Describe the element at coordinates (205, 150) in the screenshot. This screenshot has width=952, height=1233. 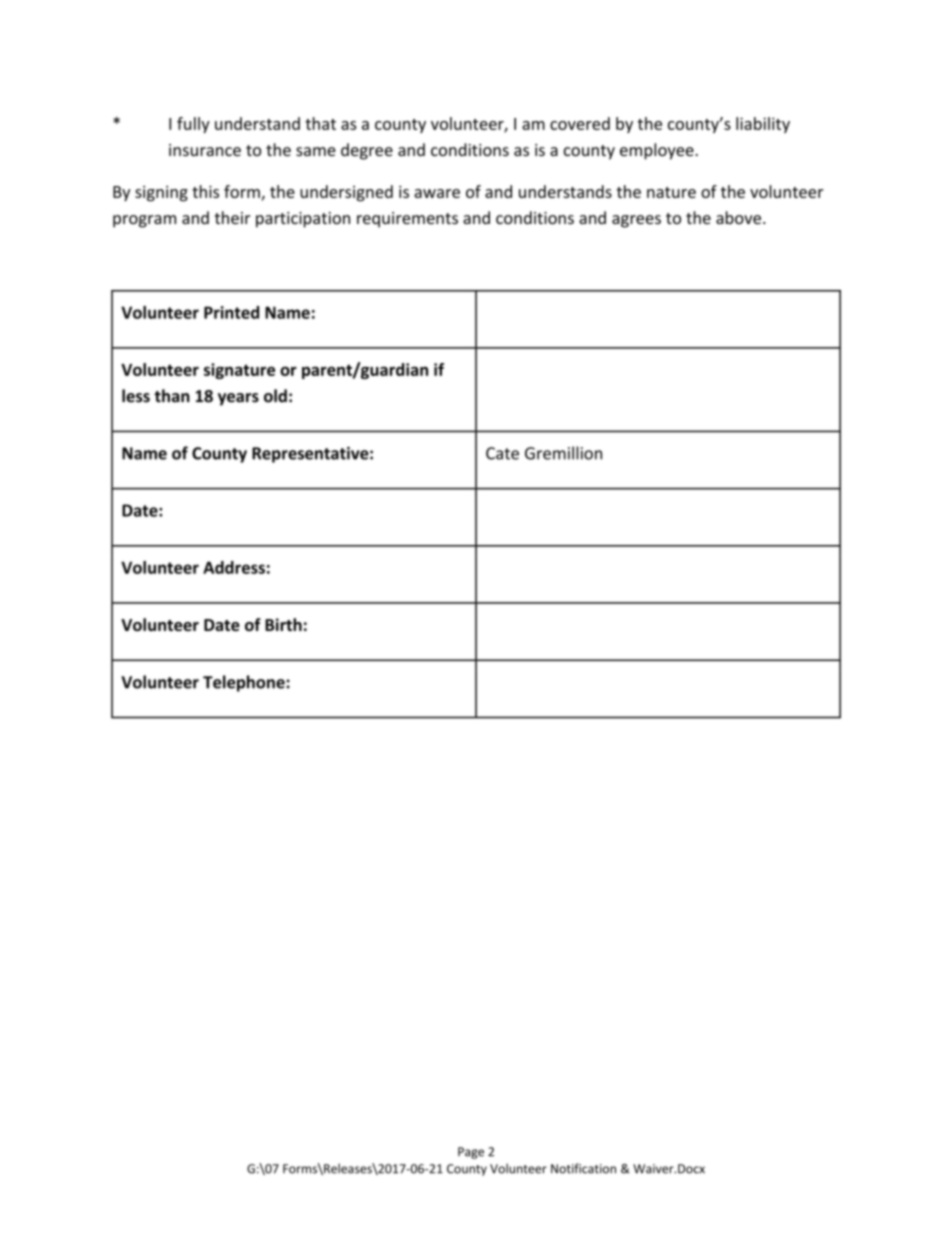
I see `insurance` at that location.
